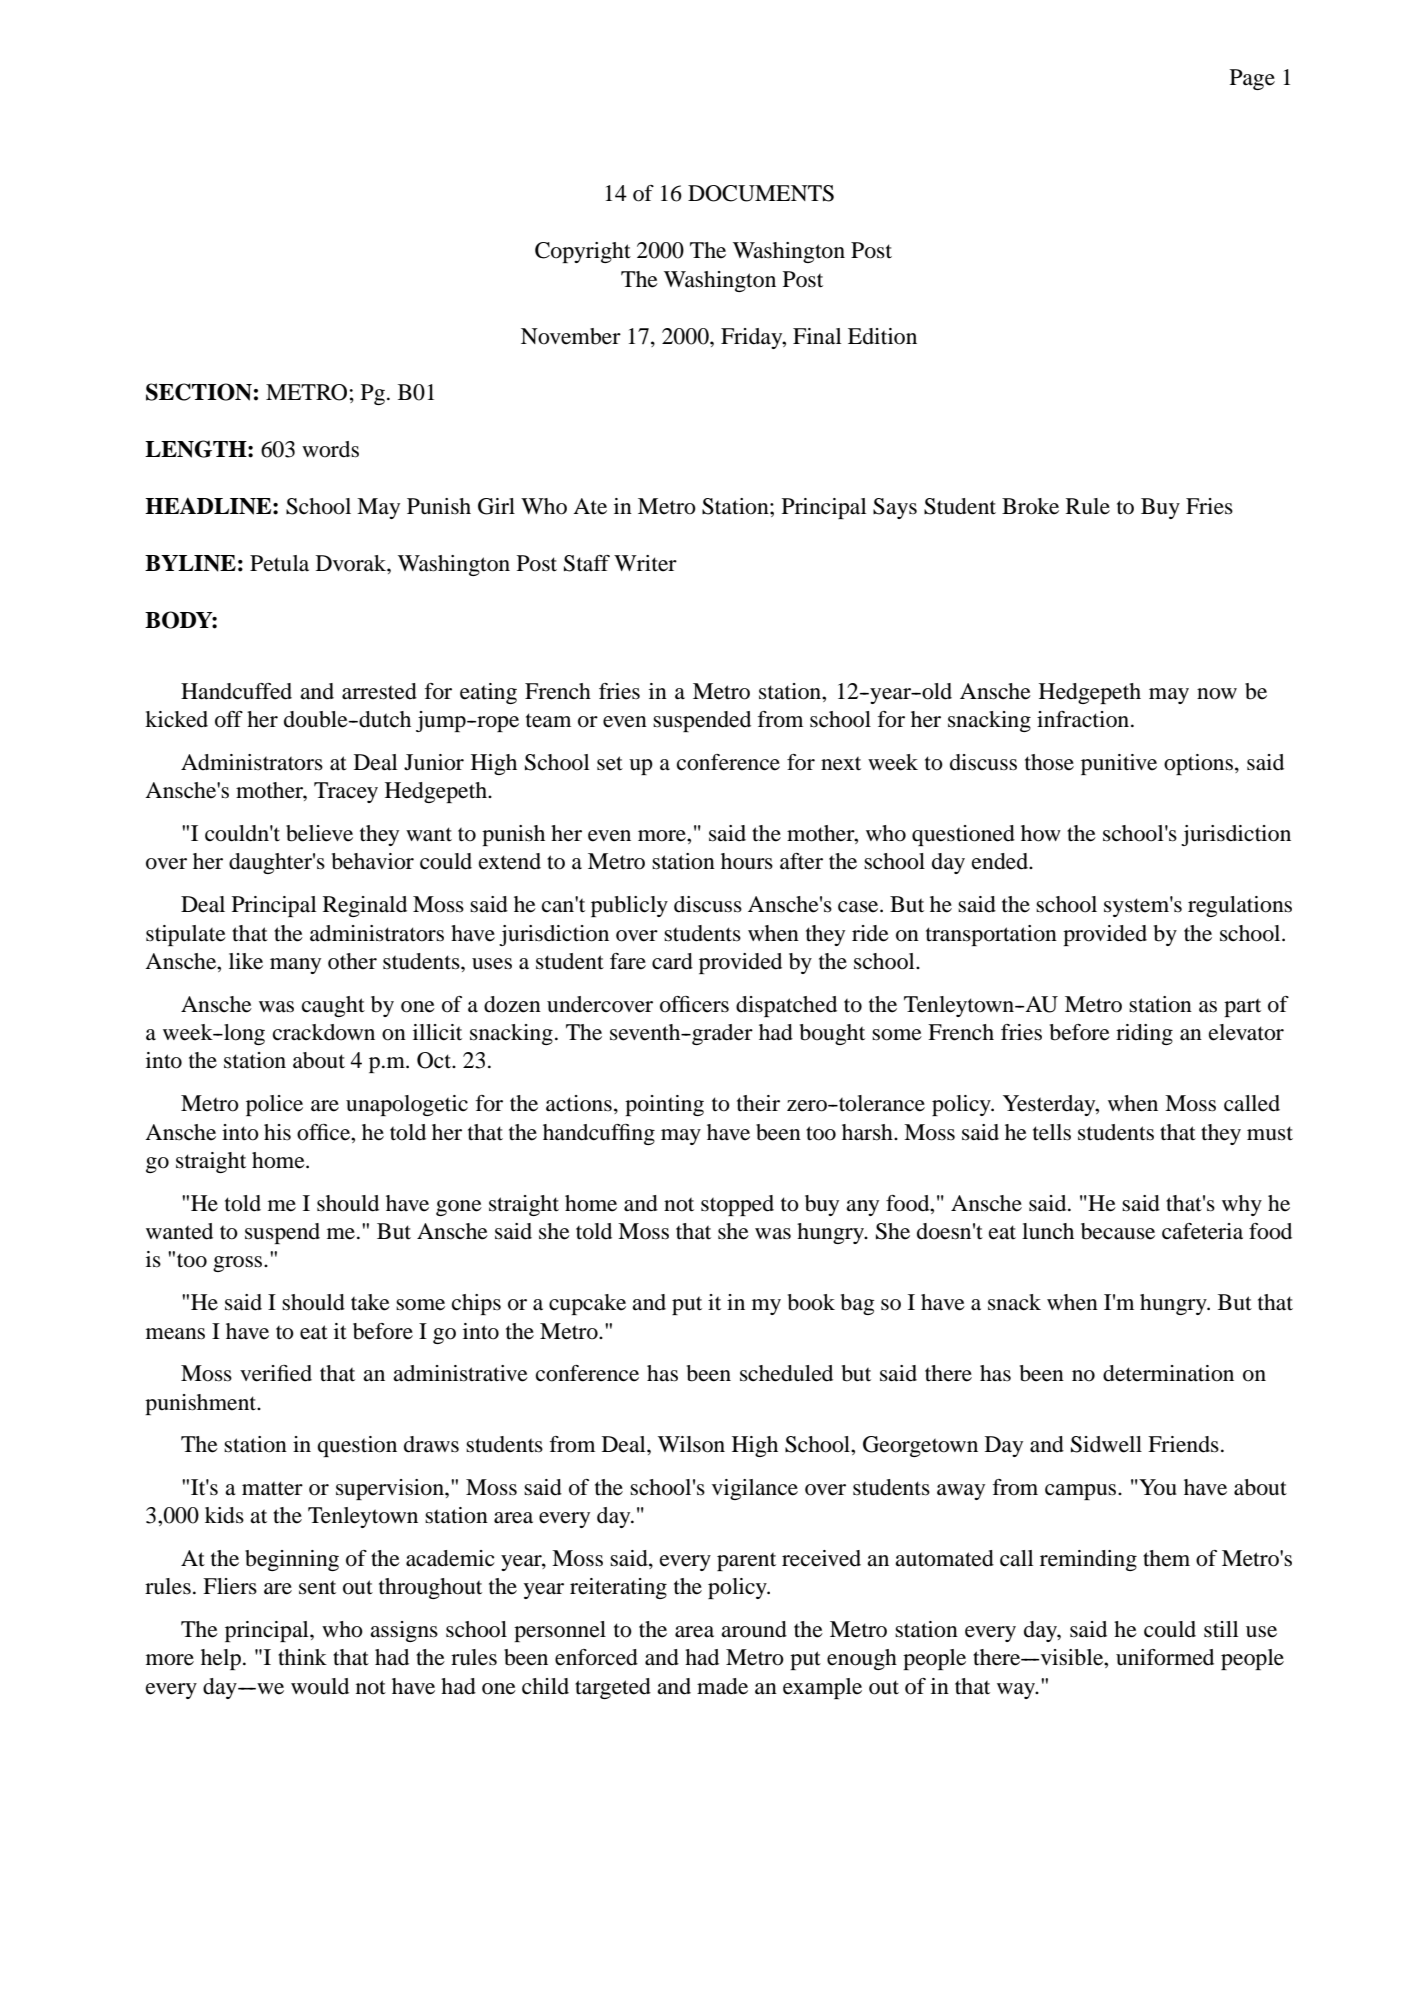 This screenshot has width=1416, height=2002. What do you see at coordinates (302, 1657) in the screenshot?
I see `think` at bounding box center [302, 1657].
